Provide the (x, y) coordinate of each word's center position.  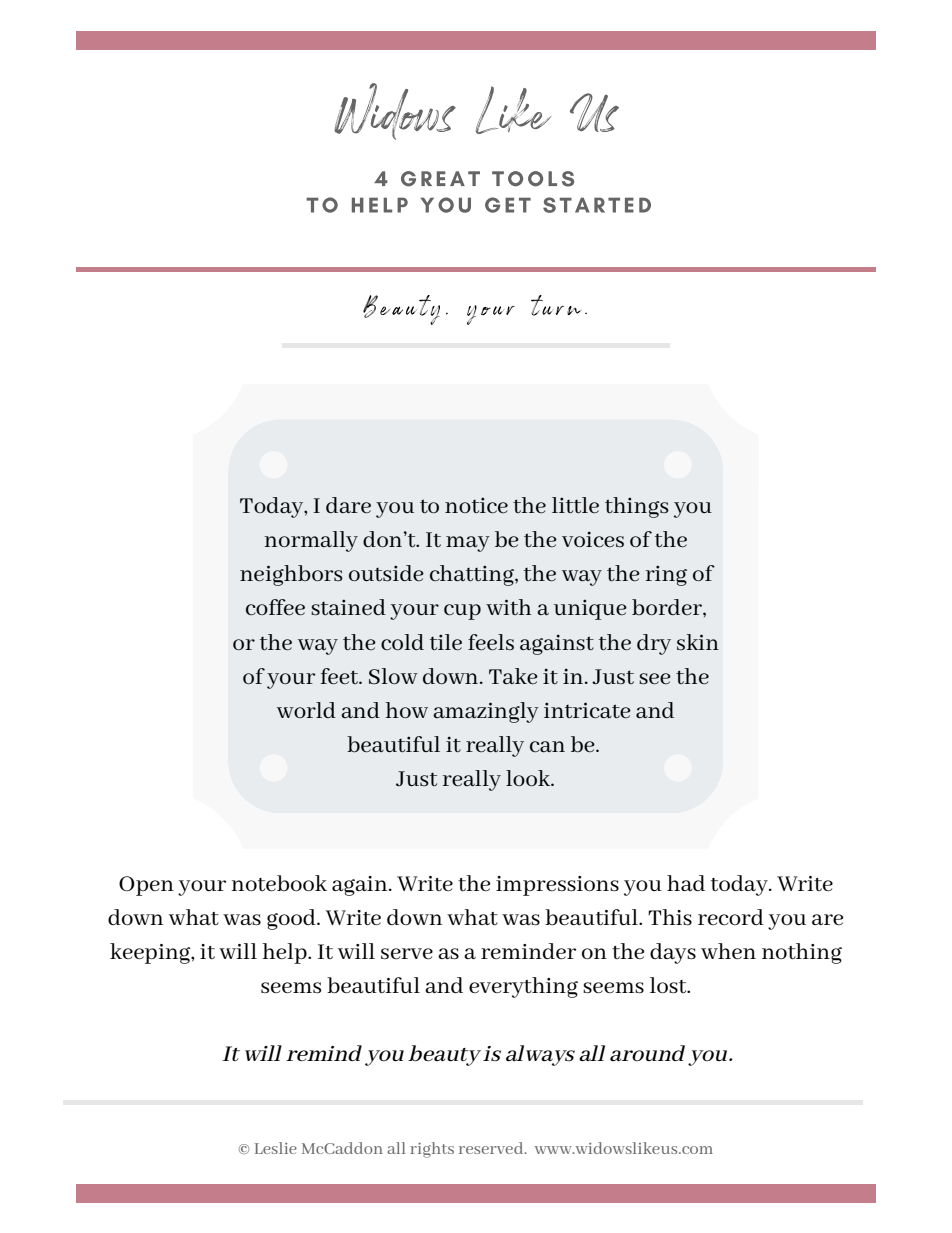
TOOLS (533, 179)
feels (491, 642)
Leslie (276, 1148)
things (637, 507)
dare (348, 505)
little (575, 505)
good (292, 919)
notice (476, 505)
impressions (557, 886)
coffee (275, 607)
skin (698, 642)
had (686, 883)
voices (593, 539)
